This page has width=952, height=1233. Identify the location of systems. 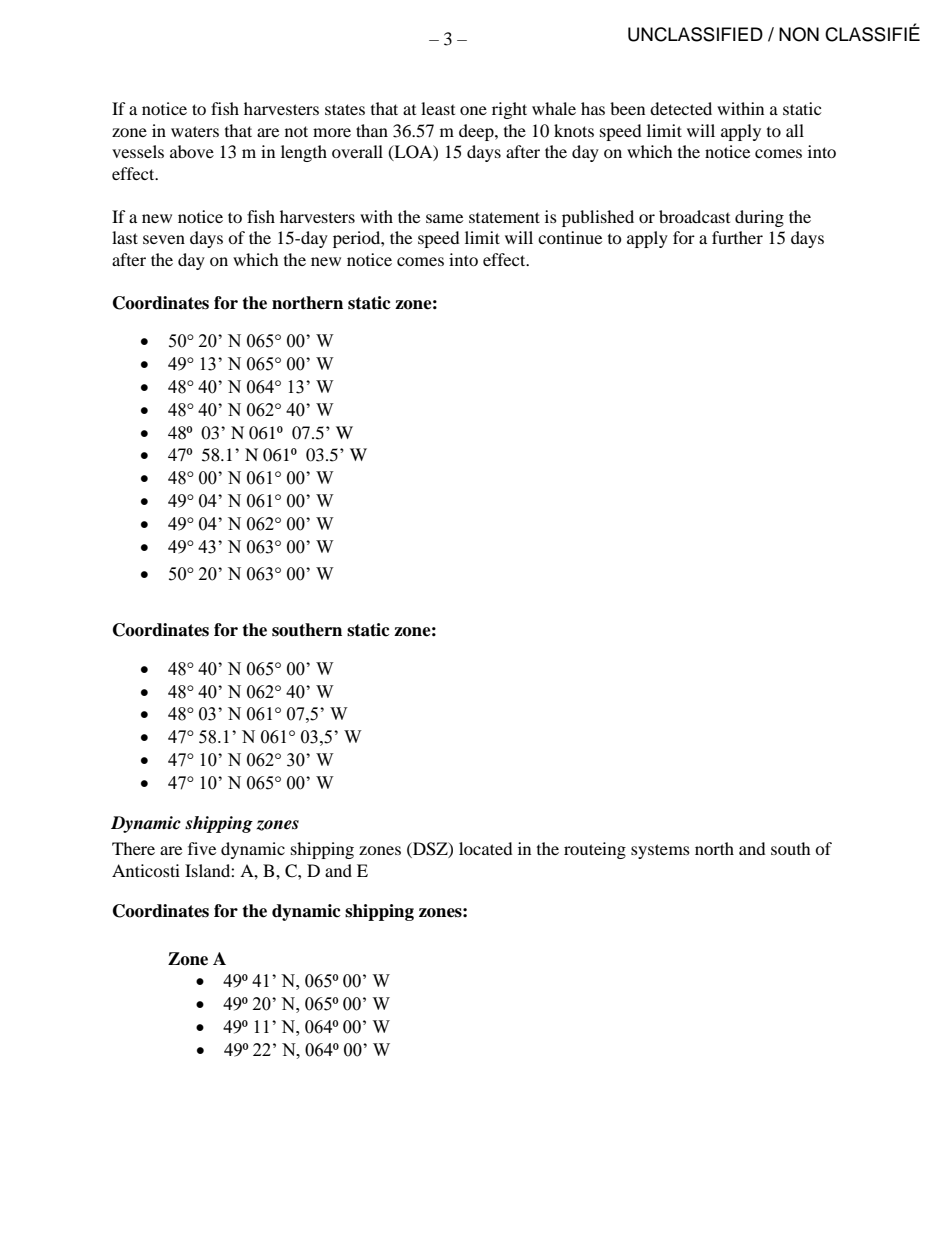
(660, 851).
